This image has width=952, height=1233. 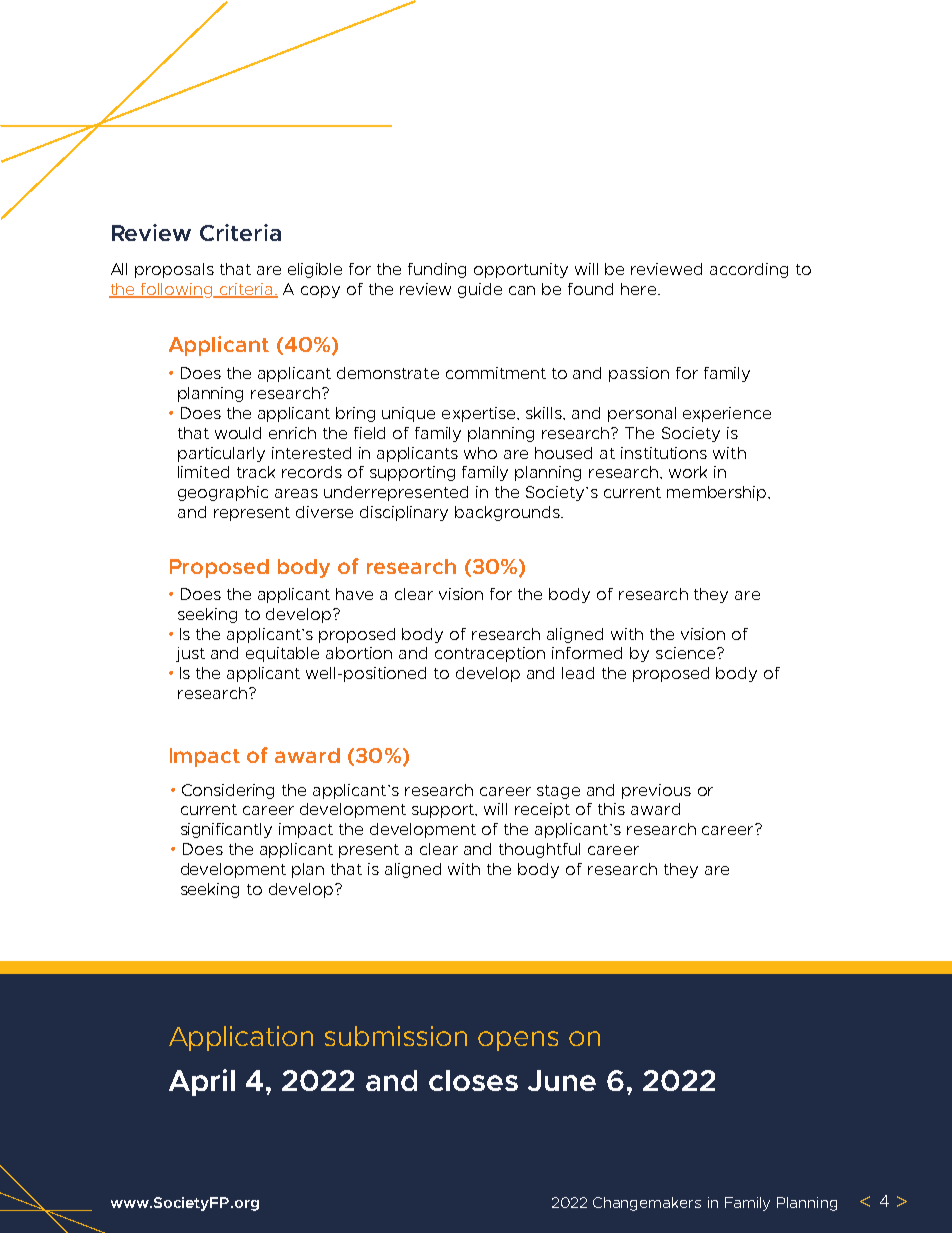 I want to click on funding, so click(x=437, y=270).
